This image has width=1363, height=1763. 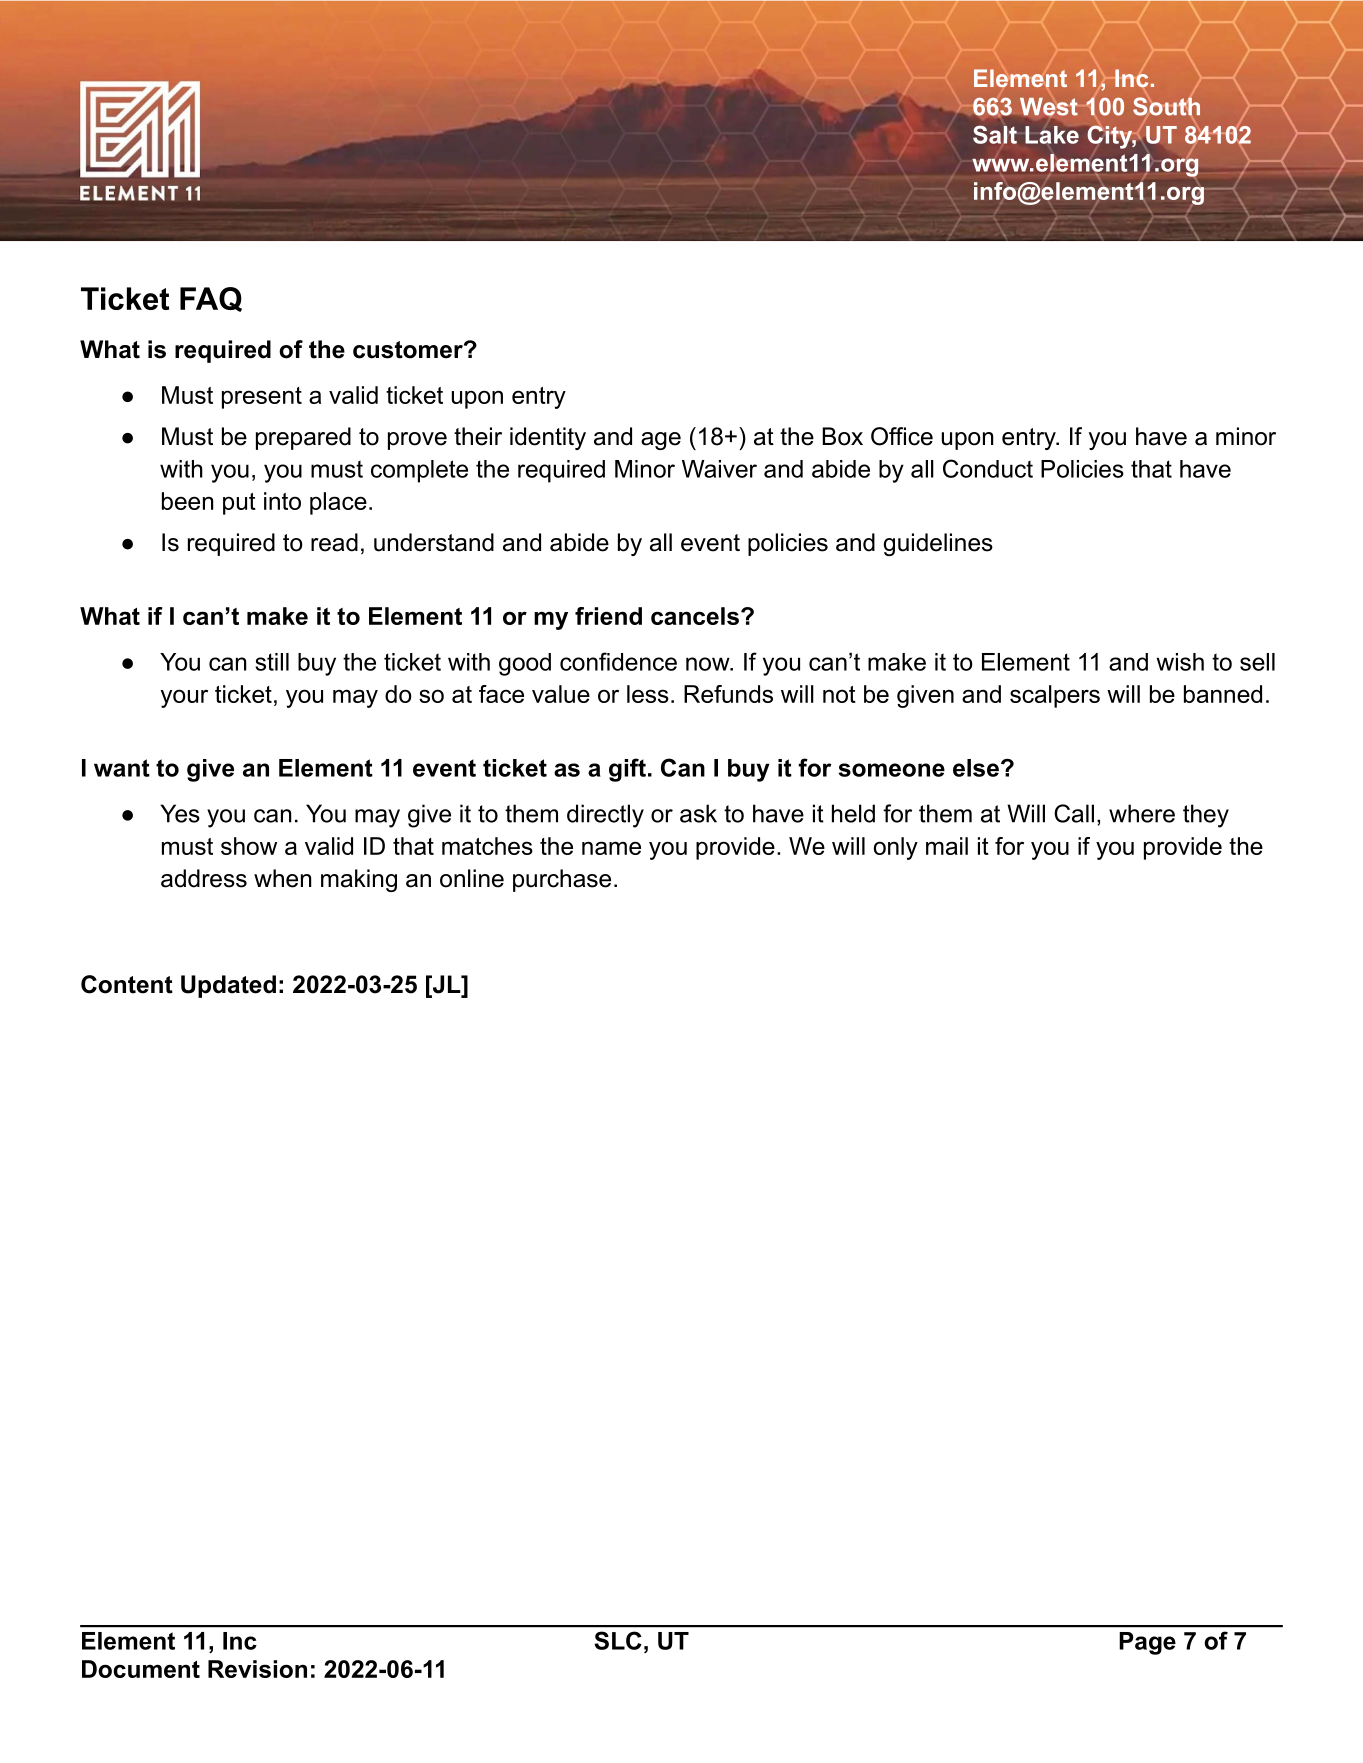 I want to click on Lake, so click(x=1052, y=135).
